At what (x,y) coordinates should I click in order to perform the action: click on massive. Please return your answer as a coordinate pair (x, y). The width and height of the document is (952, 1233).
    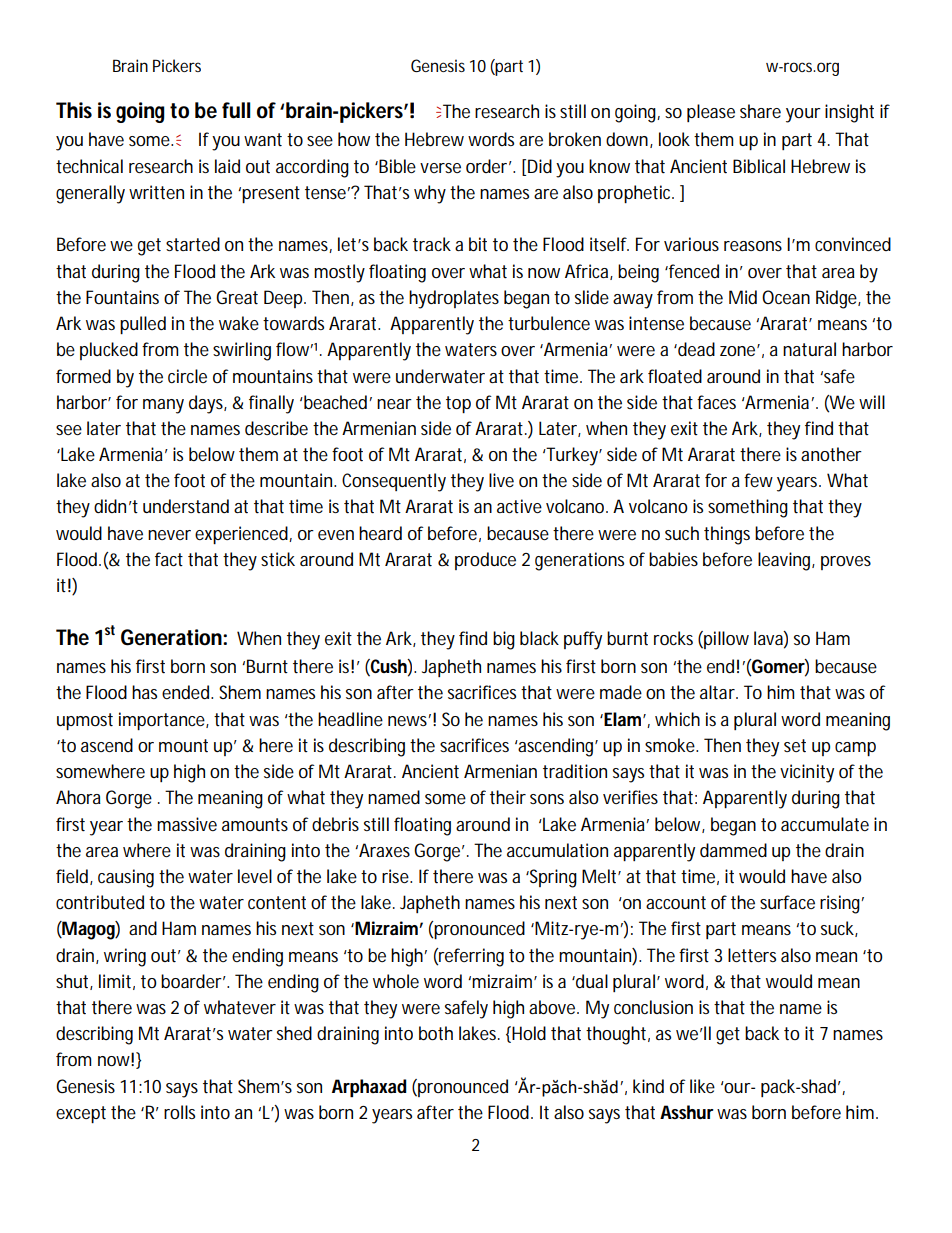
    Looking at the image, I should click on (187, 824).
